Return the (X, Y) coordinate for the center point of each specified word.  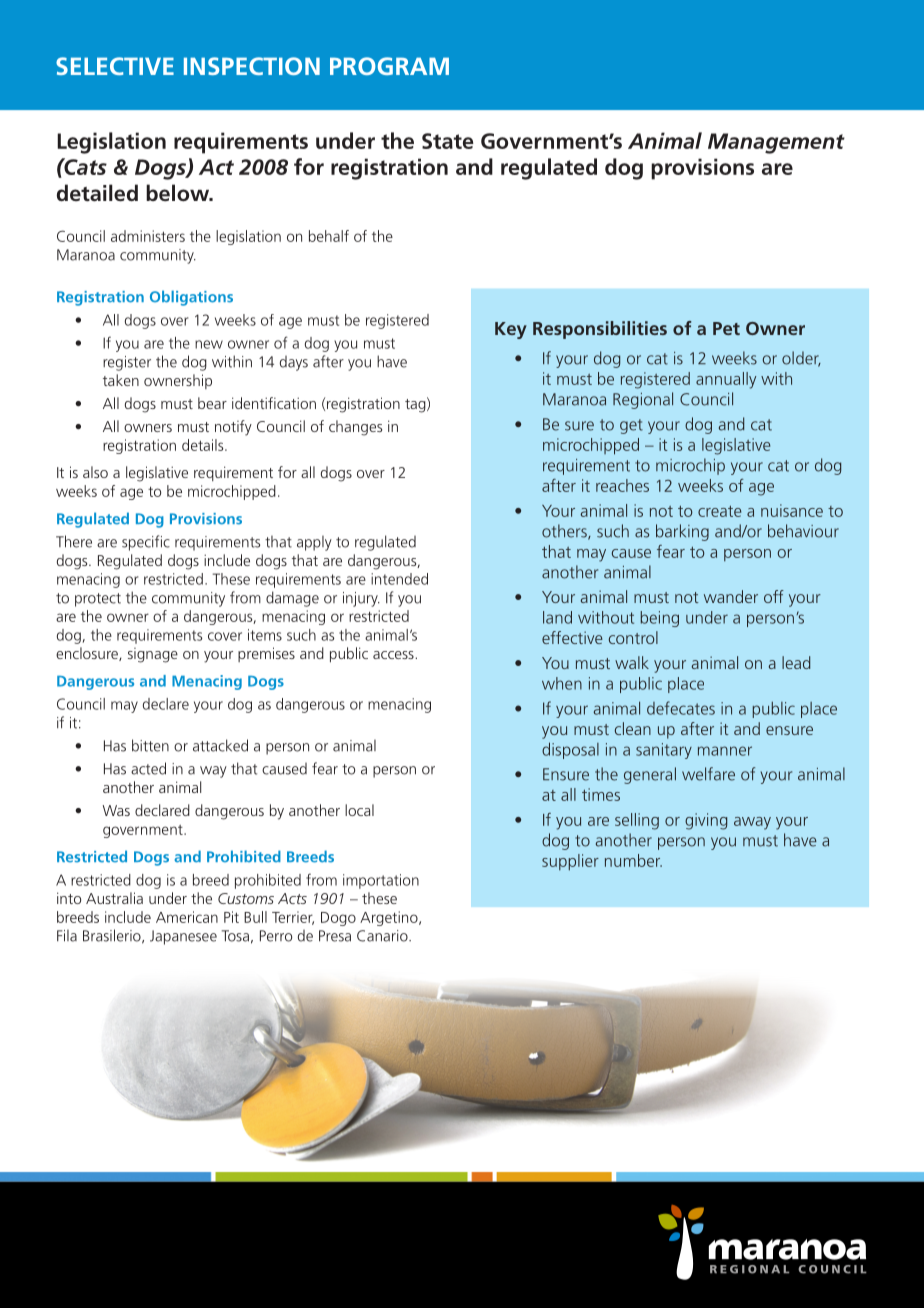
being (660, 619)
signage (153, 655)
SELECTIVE (115, 66)
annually (726, 380)
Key (511, 330)
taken (121, 380)
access (394, 655)
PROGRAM (389, 66)
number (633, 860)
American (187, 917)
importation (381, 881)
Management (776, 143)
